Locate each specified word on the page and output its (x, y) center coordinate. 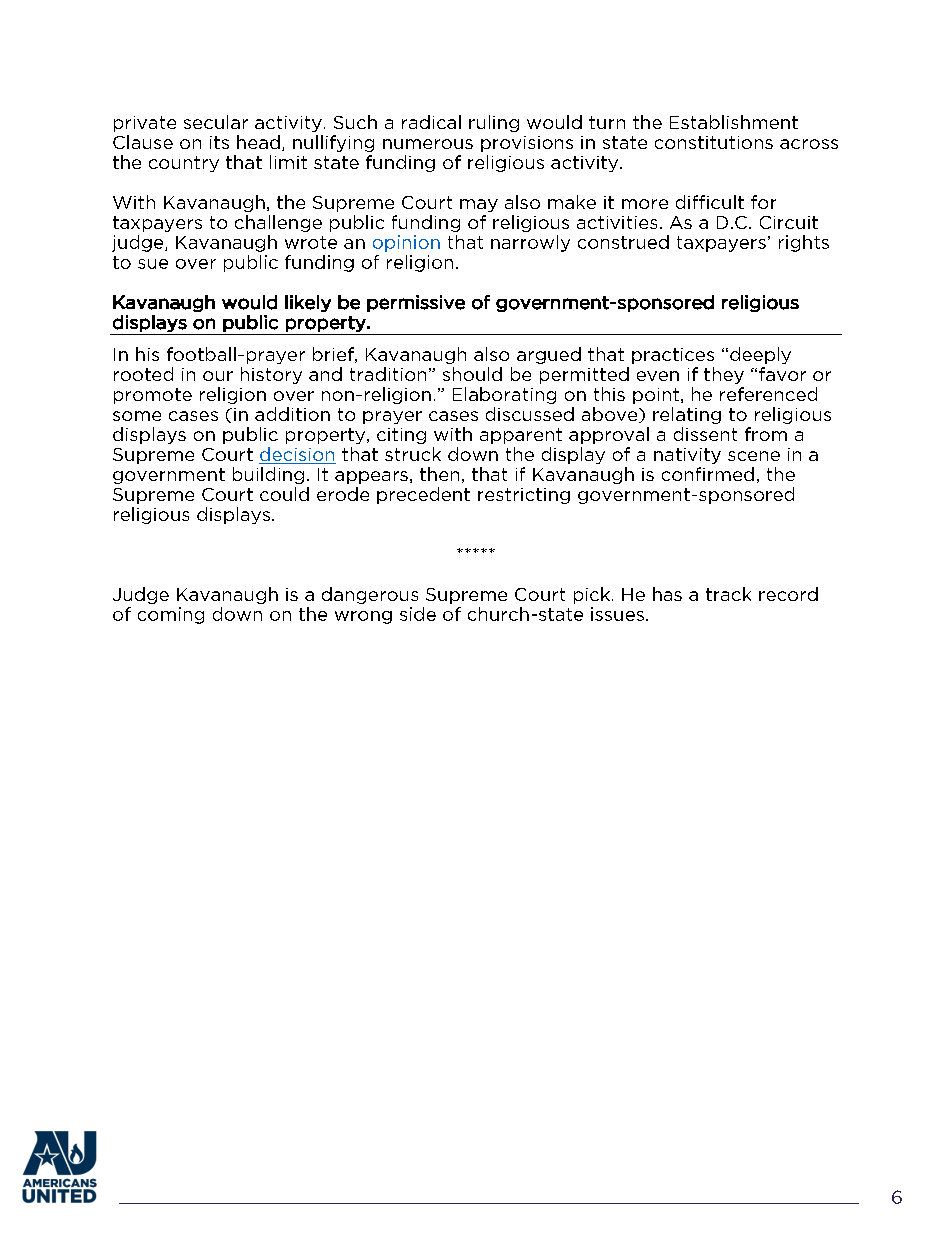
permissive (416, 303)
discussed (530, 414)
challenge (278, 223)
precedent (423, 495)
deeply (760, 355)
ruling (494, 123)
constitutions (714, 142)
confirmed (708, 474)
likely (308, 303)
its (219, 142)
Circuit (789, 222)
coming (171, 615)
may (479, 205)
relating (687, 415)
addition (292, 414)
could (284, 494)
